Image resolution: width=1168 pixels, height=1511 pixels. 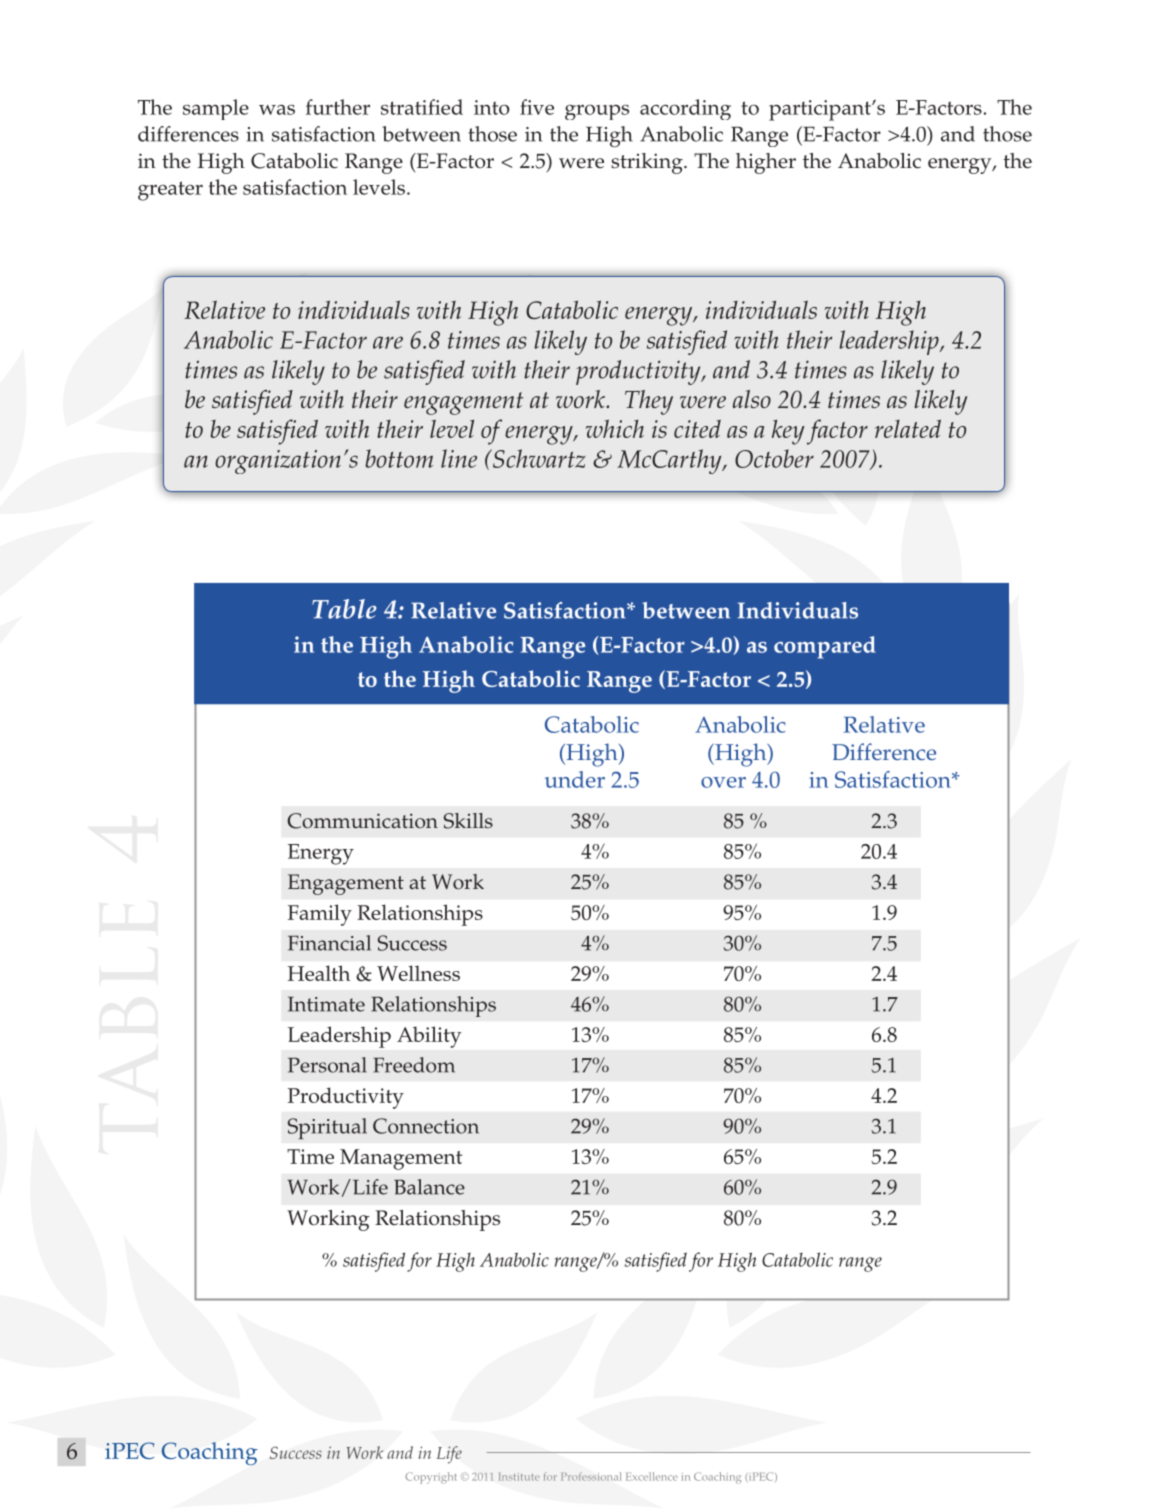 What do you see at coordinates (685, 109) in the document?
I see `according` at bounding box center [685, 109].
